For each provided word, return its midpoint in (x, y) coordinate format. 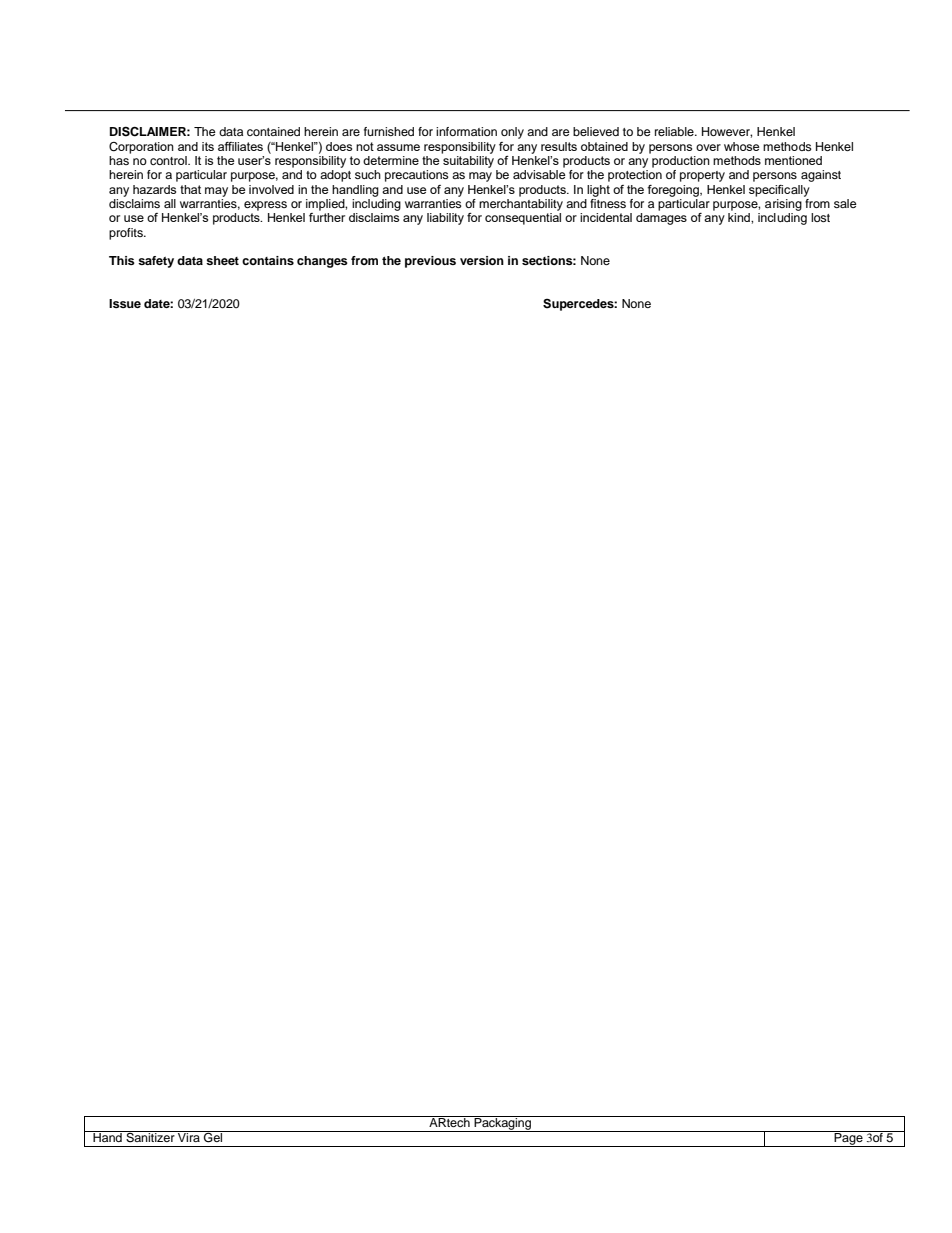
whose (741, 146)
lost (820, 217)
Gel (213, 1137)
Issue (125, 303)
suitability (468, 160)
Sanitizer (150, 1137)
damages (661, 219)
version (482, 260)
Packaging (503, 1124)
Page (848, 1139)
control (169, 160)
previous (430, 262)
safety (156, 262)
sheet (222, 260)
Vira (189, 1136)
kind (740, 217)
